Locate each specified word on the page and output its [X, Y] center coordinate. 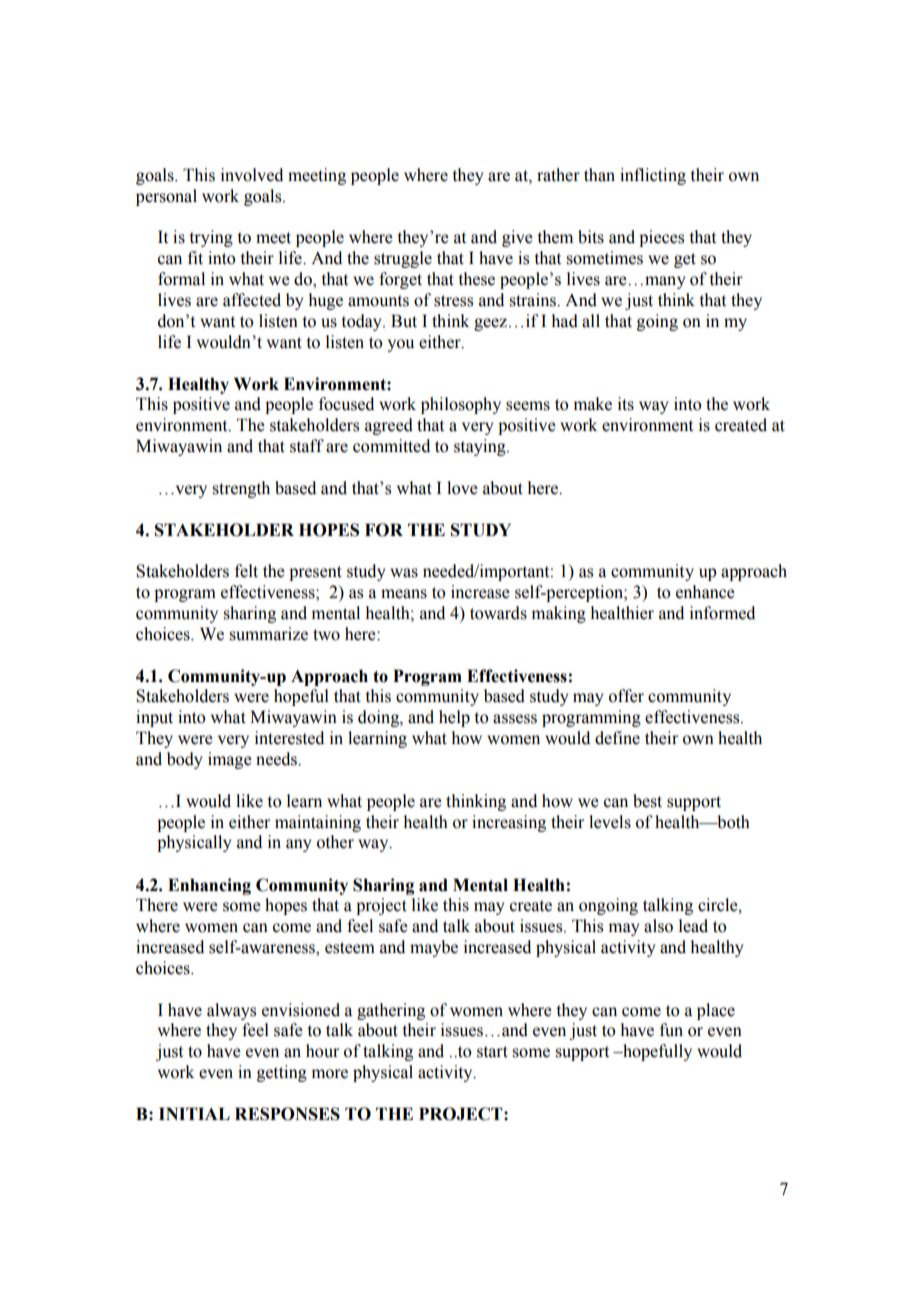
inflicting [653, 176]
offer [626, 696]
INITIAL [194, 1113]
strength [241, 489]
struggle [403, 259]
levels [610, 822]
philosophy [461, 405]
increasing [509, 823]
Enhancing [209, 886]
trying [211, 238]
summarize [268, 634]
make [593, 404]
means [404, 594]
